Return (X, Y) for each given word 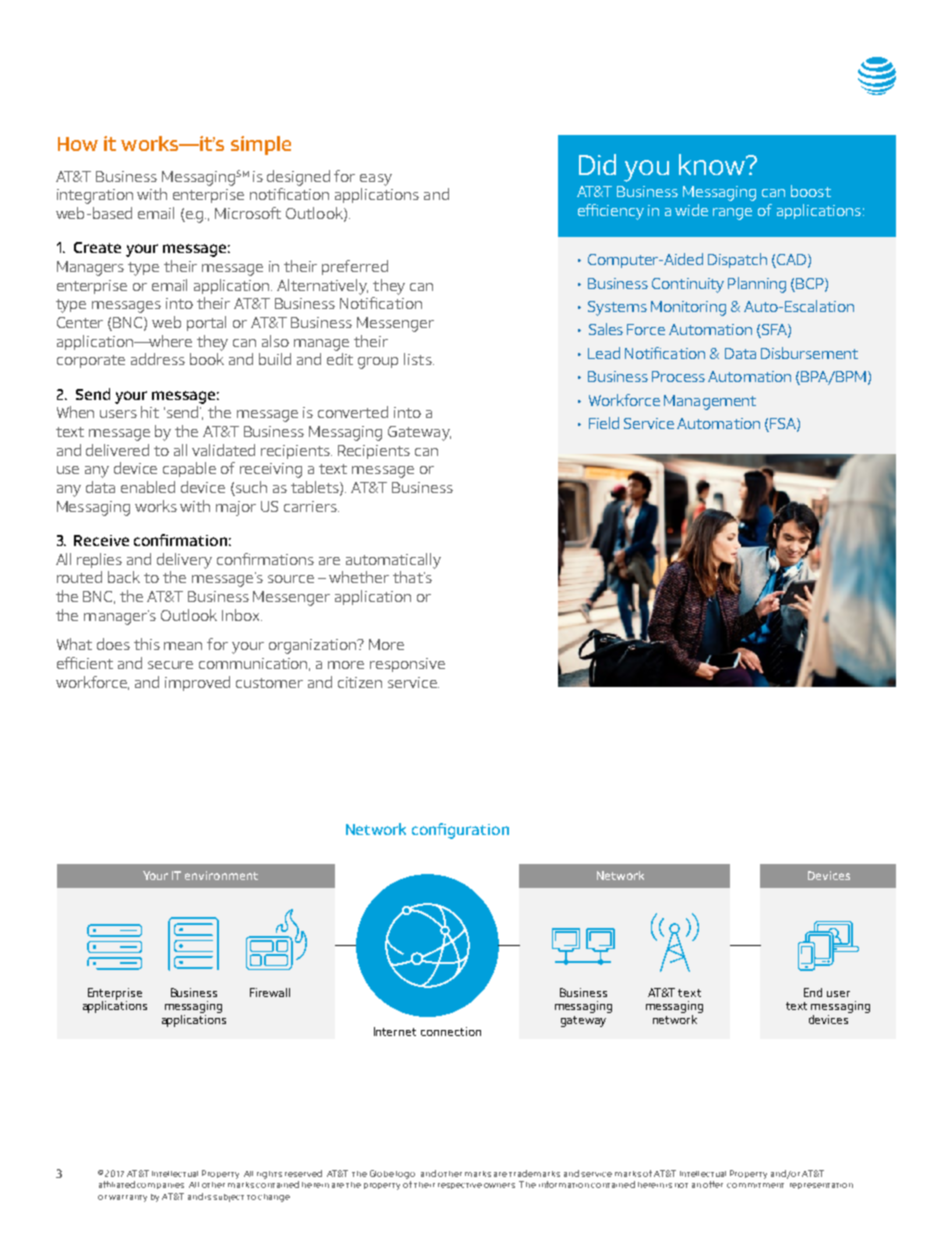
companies (160, 1186)
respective (460, 1186)
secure (170, 665)
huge (691, 210)
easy (376, 180)
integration (95, 196)
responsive (407, 665)
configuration (460, 831)
